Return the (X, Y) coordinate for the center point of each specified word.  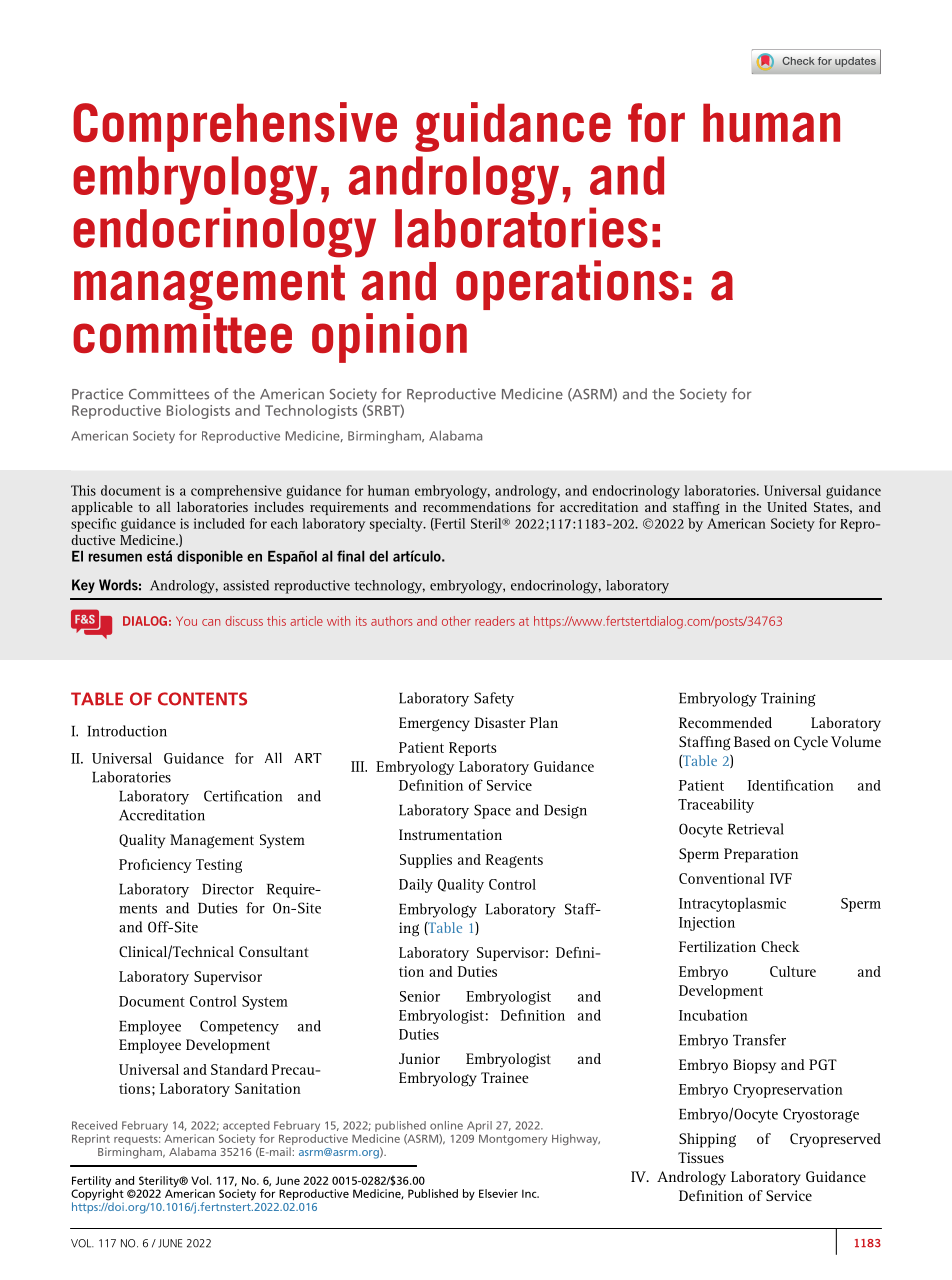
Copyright (97, 1195)
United (787, 506)
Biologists (198, 411)
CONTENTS (202, 699)
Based (752, 741)
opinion (389, 338)
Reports (473, 749)
